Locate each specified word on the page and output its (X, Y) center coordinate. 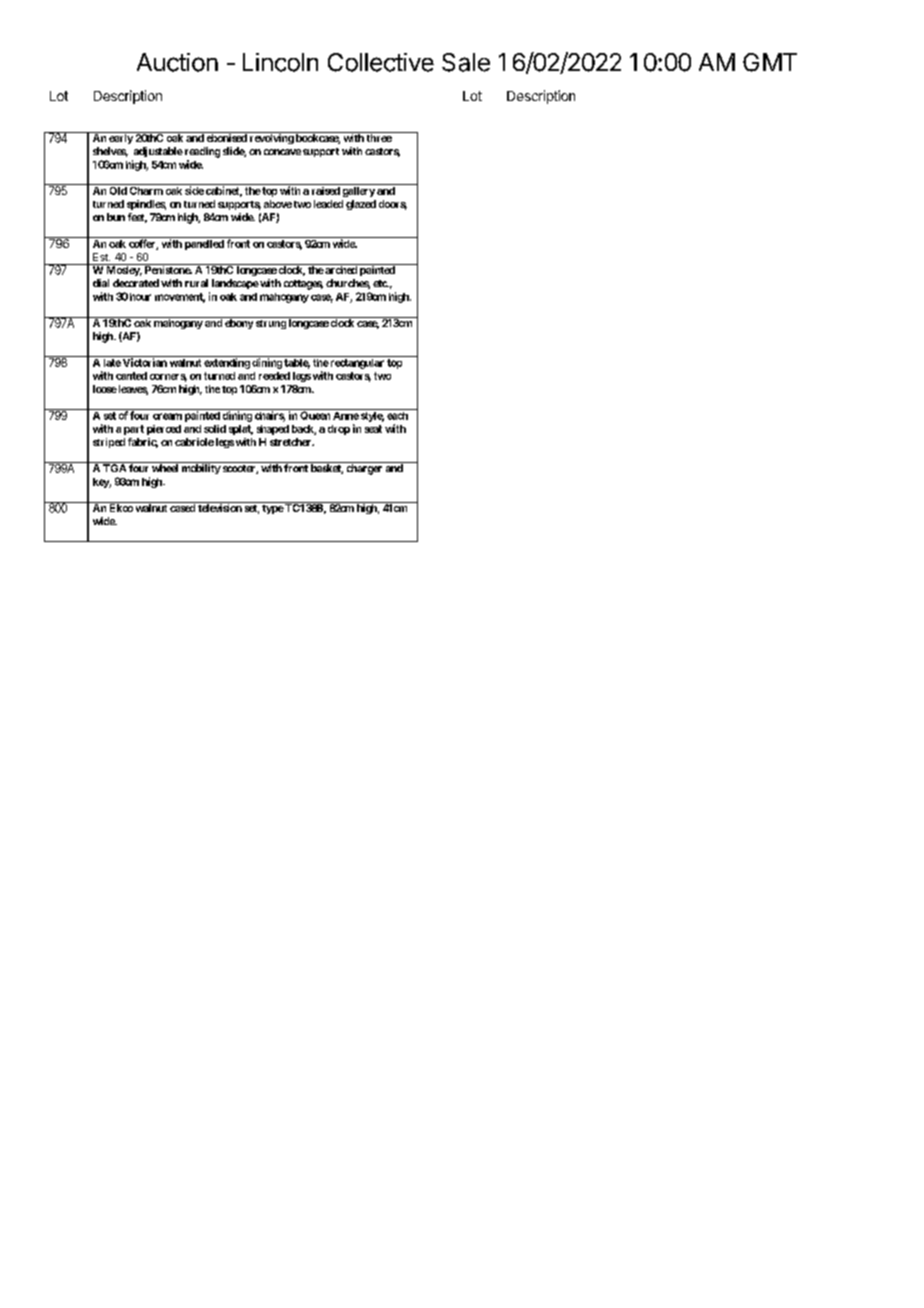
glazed (361, 205)
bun (116, 217)
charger (364, 468)
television (219, 507)
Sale (466, 62)
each (397, 416)
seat (373, 429)
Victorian (145, 362)
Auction (177, 62)
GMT (770, 62)
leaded (328, 204)
